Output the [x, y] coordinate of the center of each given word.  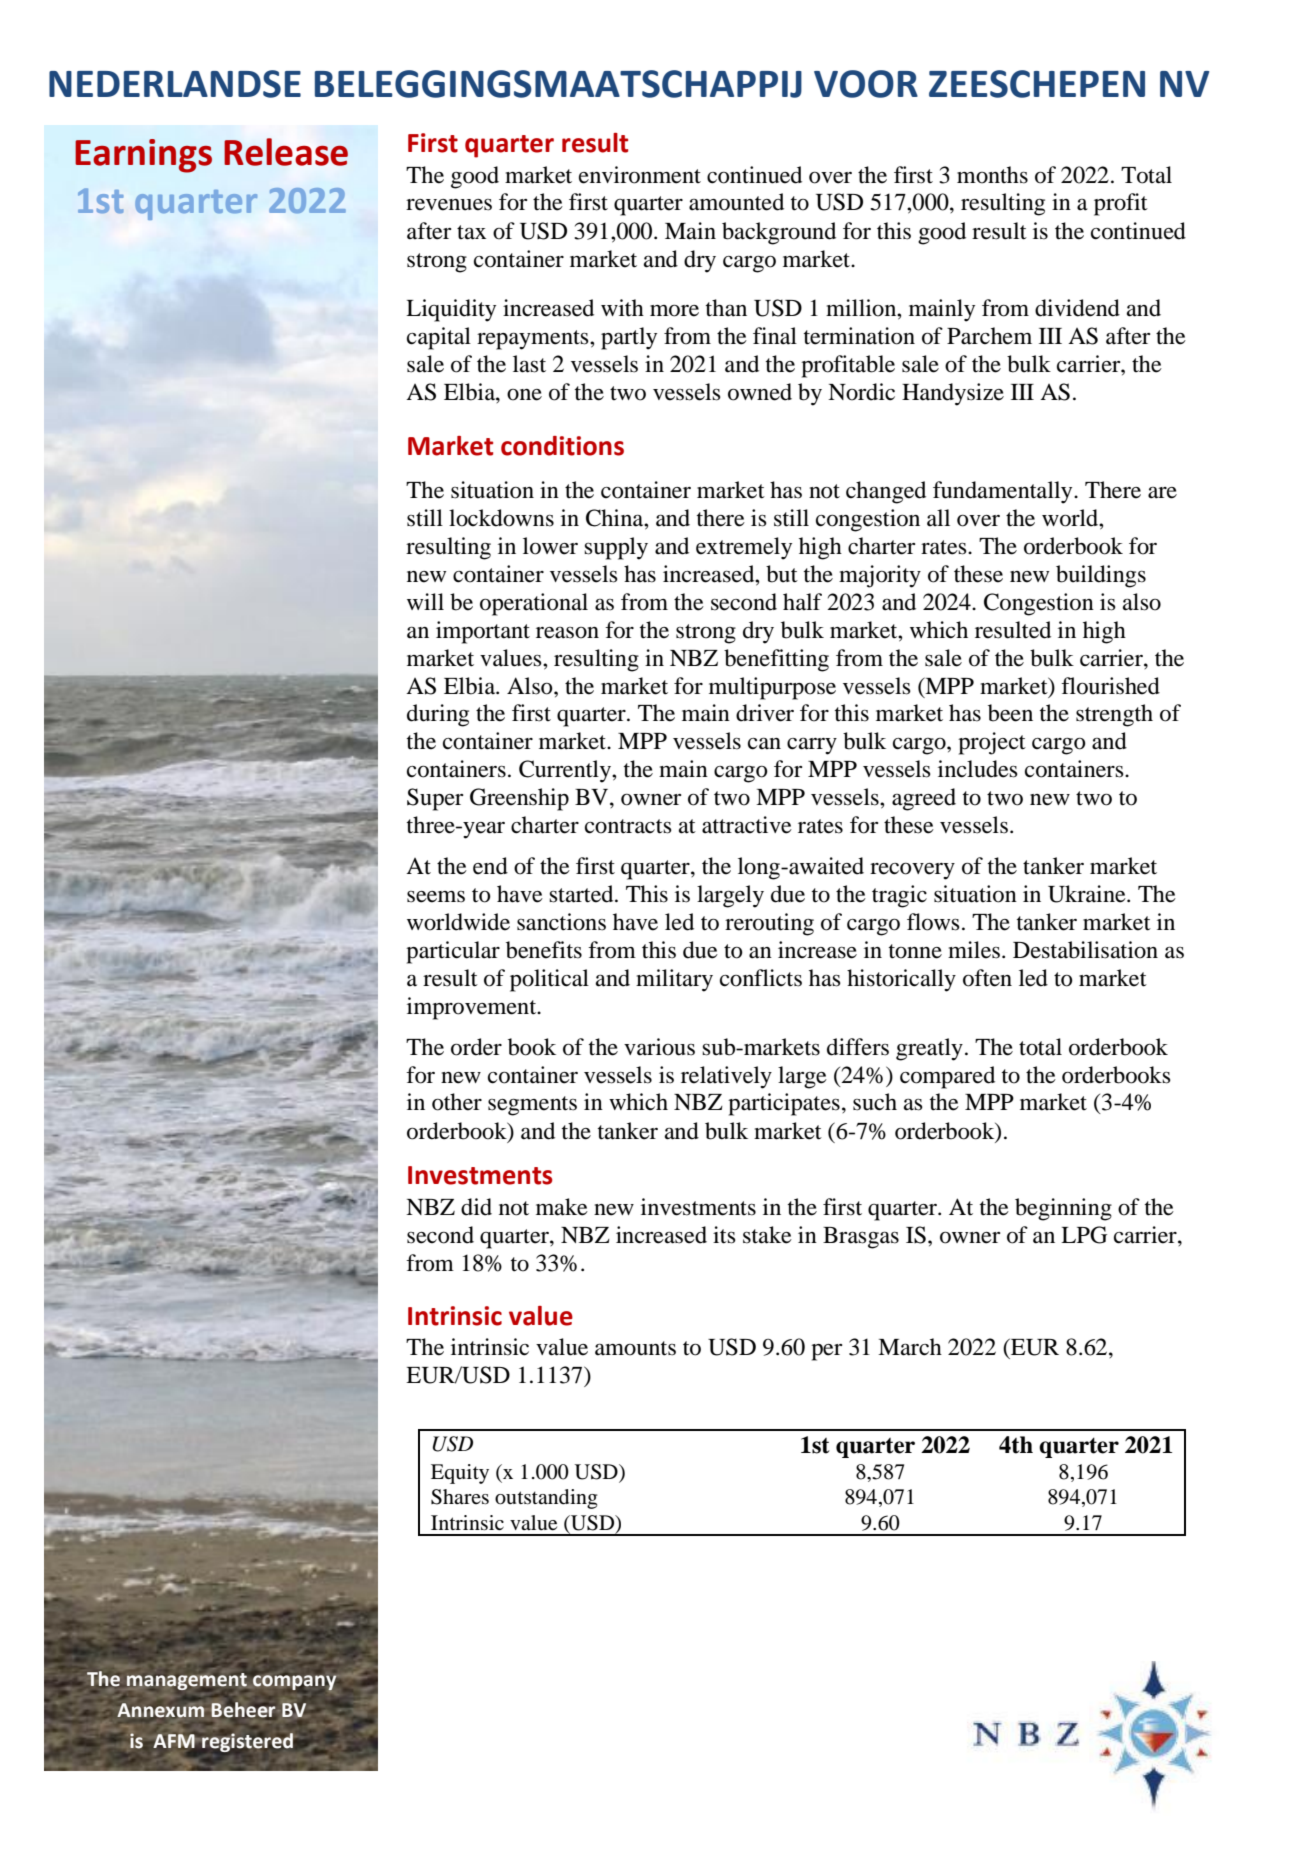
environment [640, 175]
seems [436, 897]
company [295, 1683]
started [582, 894]
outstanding [546, 1499]
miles [974, 950]
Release [286, 152]
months [992, 175]
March [910, 1347]
